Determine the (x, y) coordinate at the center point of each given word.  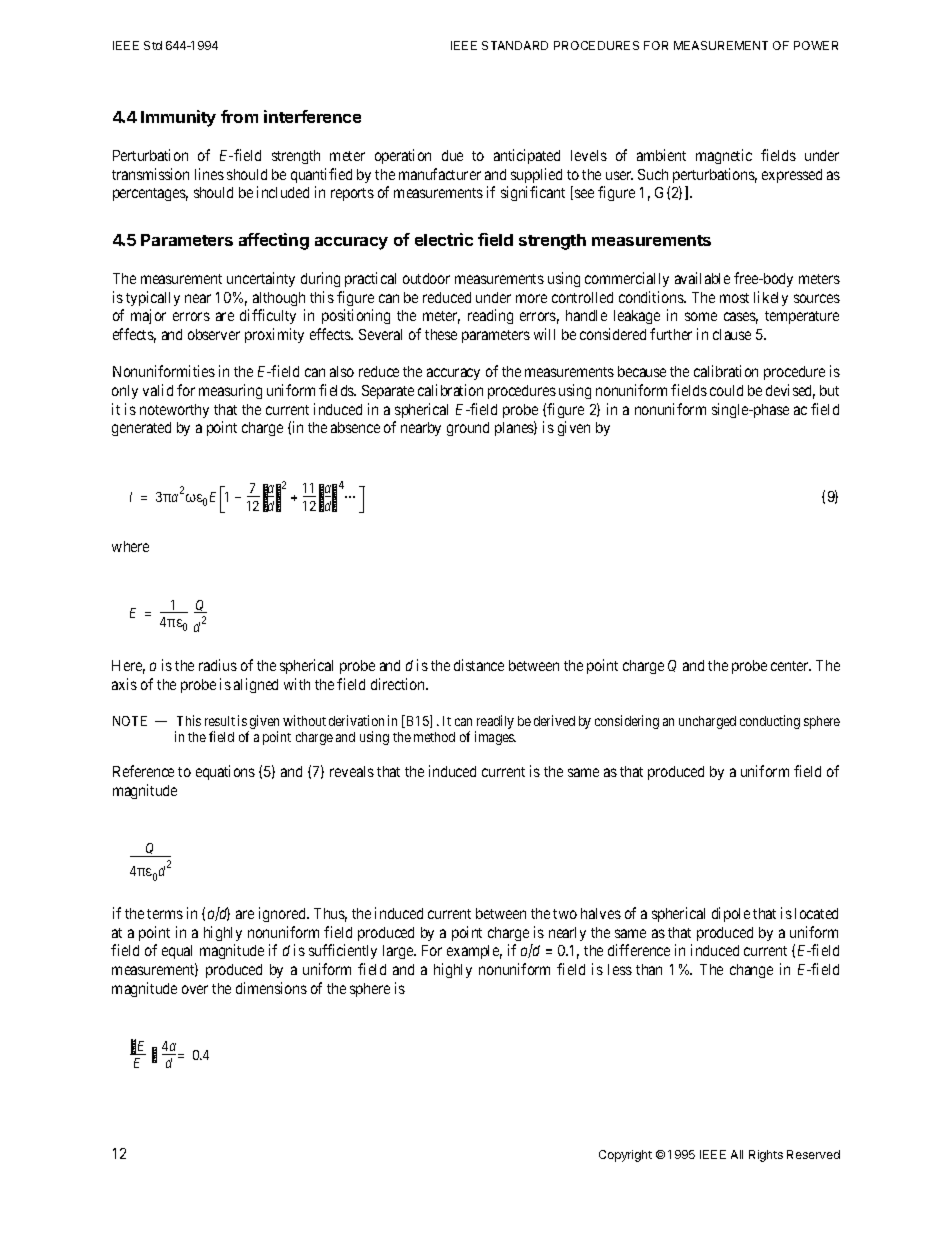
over (195, 989)
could (726, 390)
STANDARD (515, 45)
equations (225, 772)
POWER (816, 45)
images (495, 738)
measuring (230, 391)
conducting (770, 722)
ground (468, 429)
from (239, 116)
